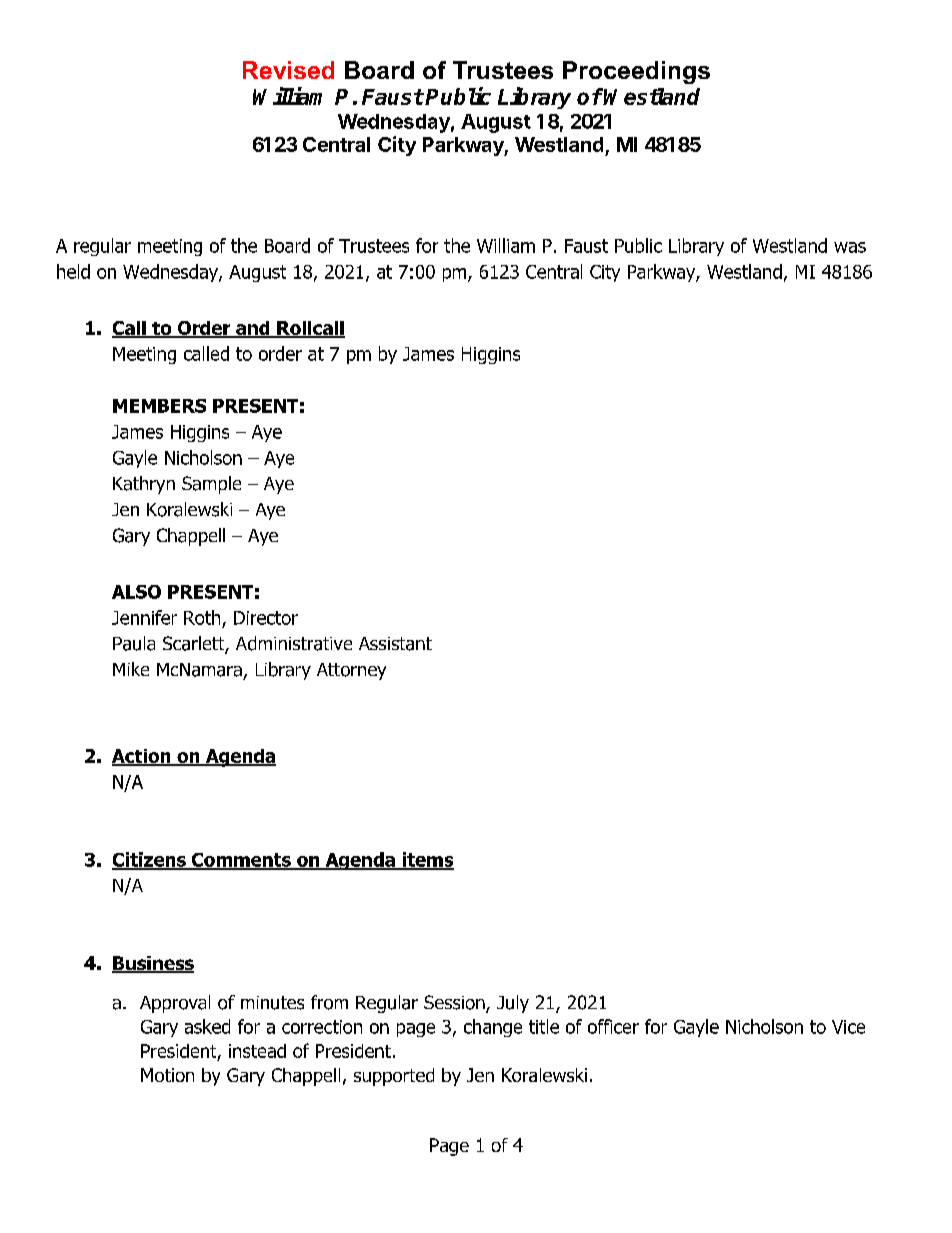  What do you see at coordinates (636, 72) in the page?
I see `Proceedings` at bounding box center [636, 72].
